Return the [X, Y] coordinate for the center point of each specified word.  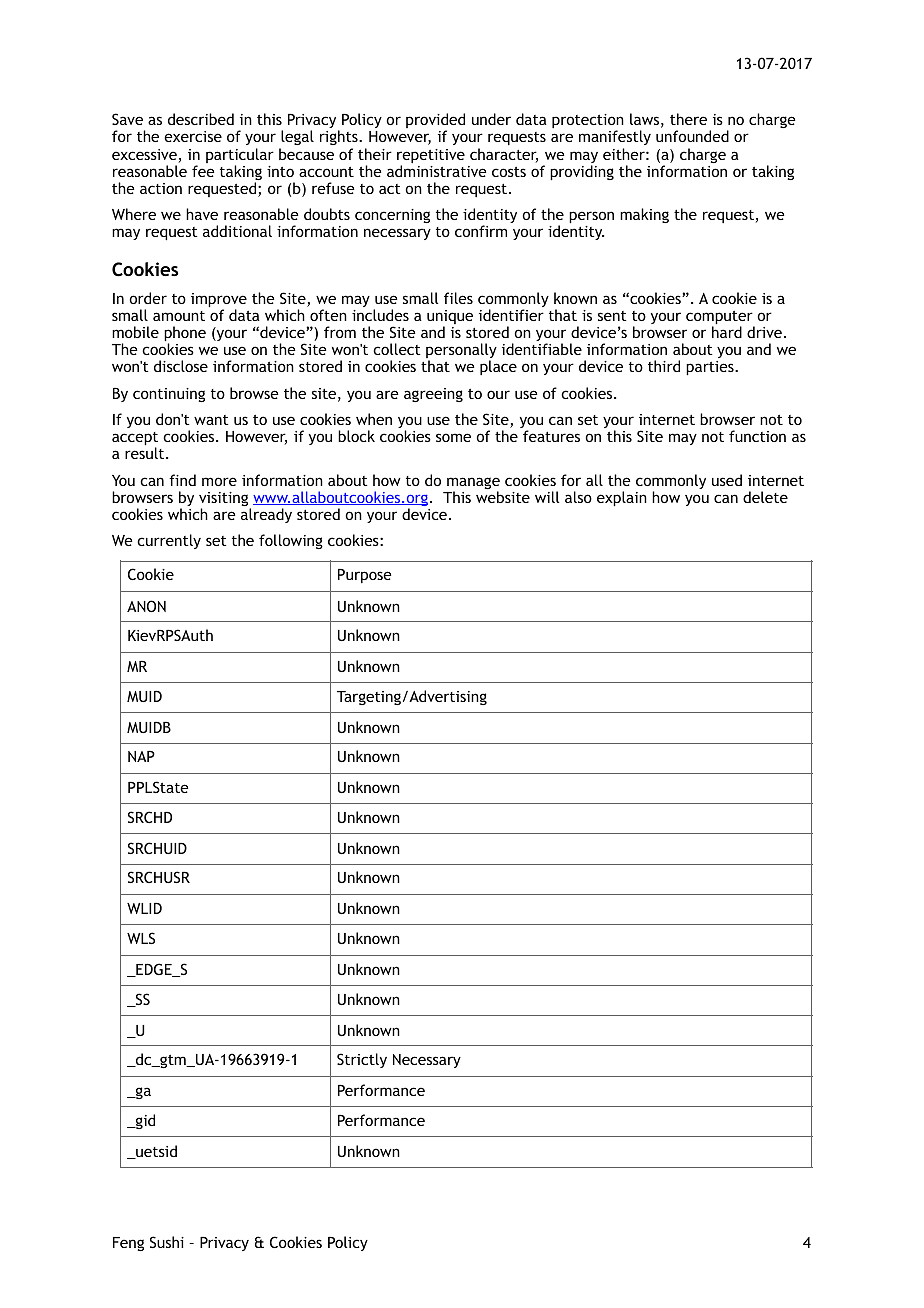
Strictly [362, 1060]
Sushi [167, 1242]
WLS [141, 938]
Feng [128, 1244]
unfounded [692, 136]
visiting [225, 500]
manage [473, 484]
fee [203, 171]
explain [622, 498]
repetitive [431, 157]
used [727, 480]
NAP [141, 756]
